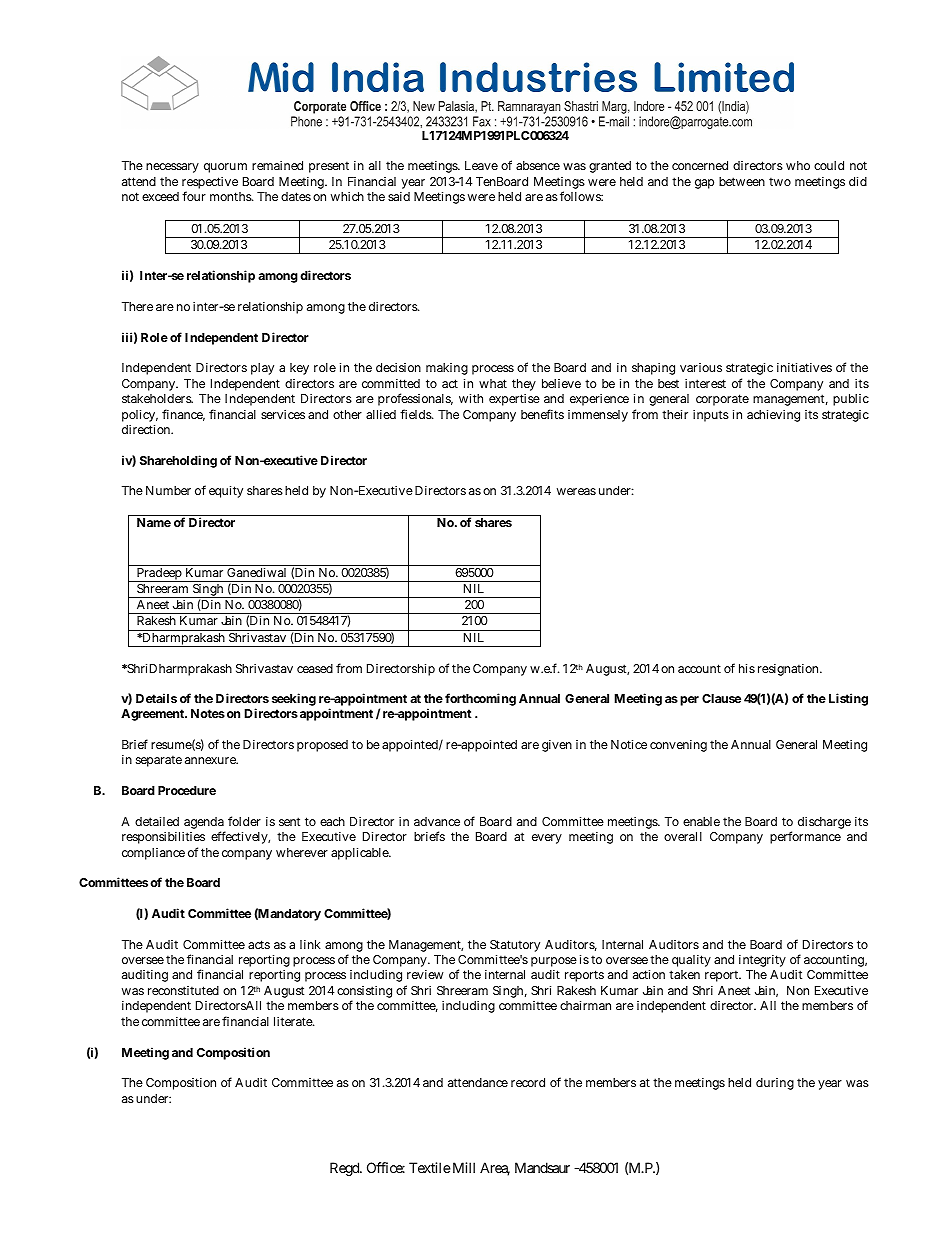  I want to click on months, so click(232, 196).
